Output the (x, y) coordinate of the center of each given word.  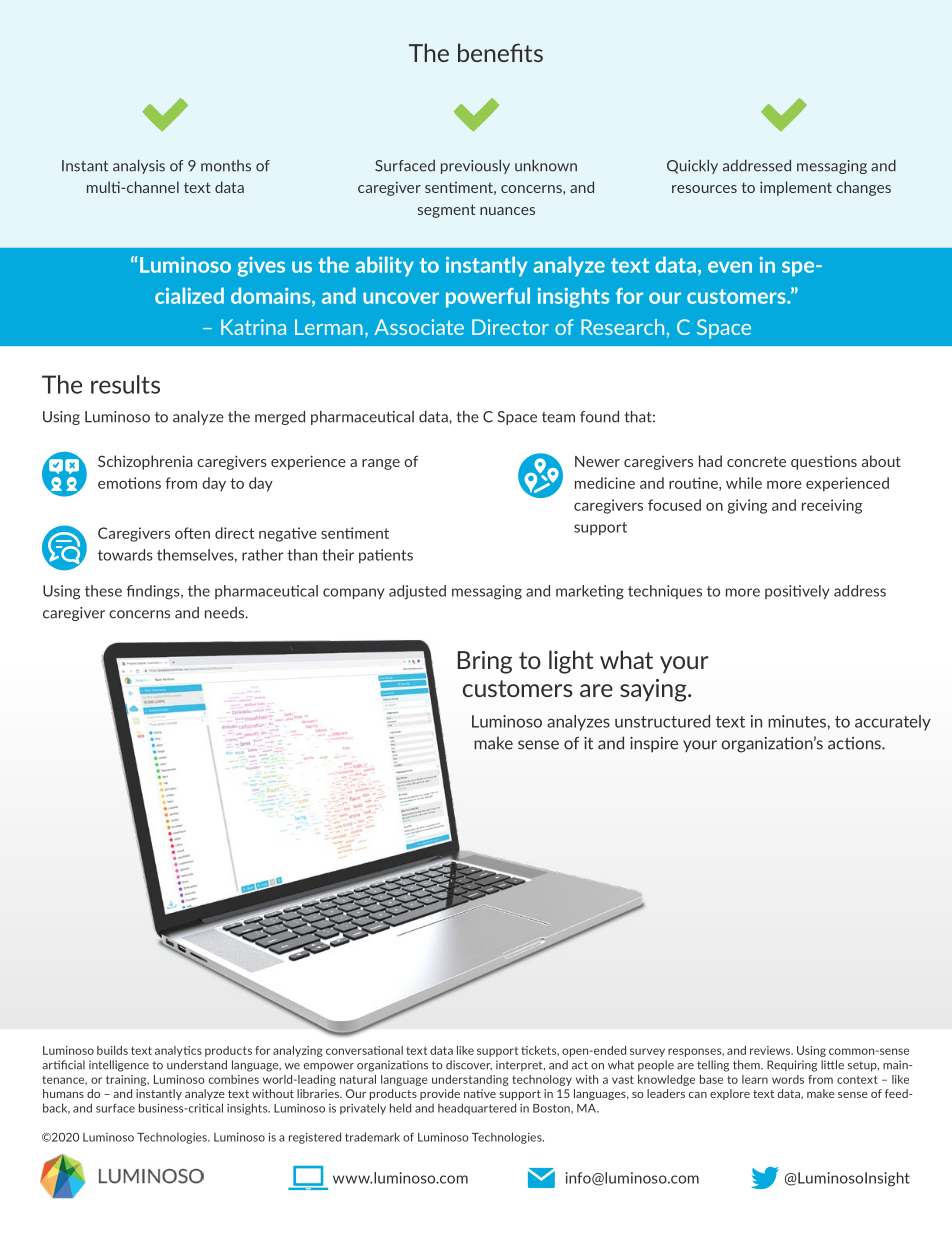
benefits (500, 52)
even (730, 267)
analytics (178, 1051)
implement (796, 188)
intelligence (119, 1066)
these (103, 591)
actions (855, 743)
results (125, 384)
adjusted (417, 592)
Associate (419, 327)
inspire (654, 744)
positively (797, 592)
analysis (139, 167)
